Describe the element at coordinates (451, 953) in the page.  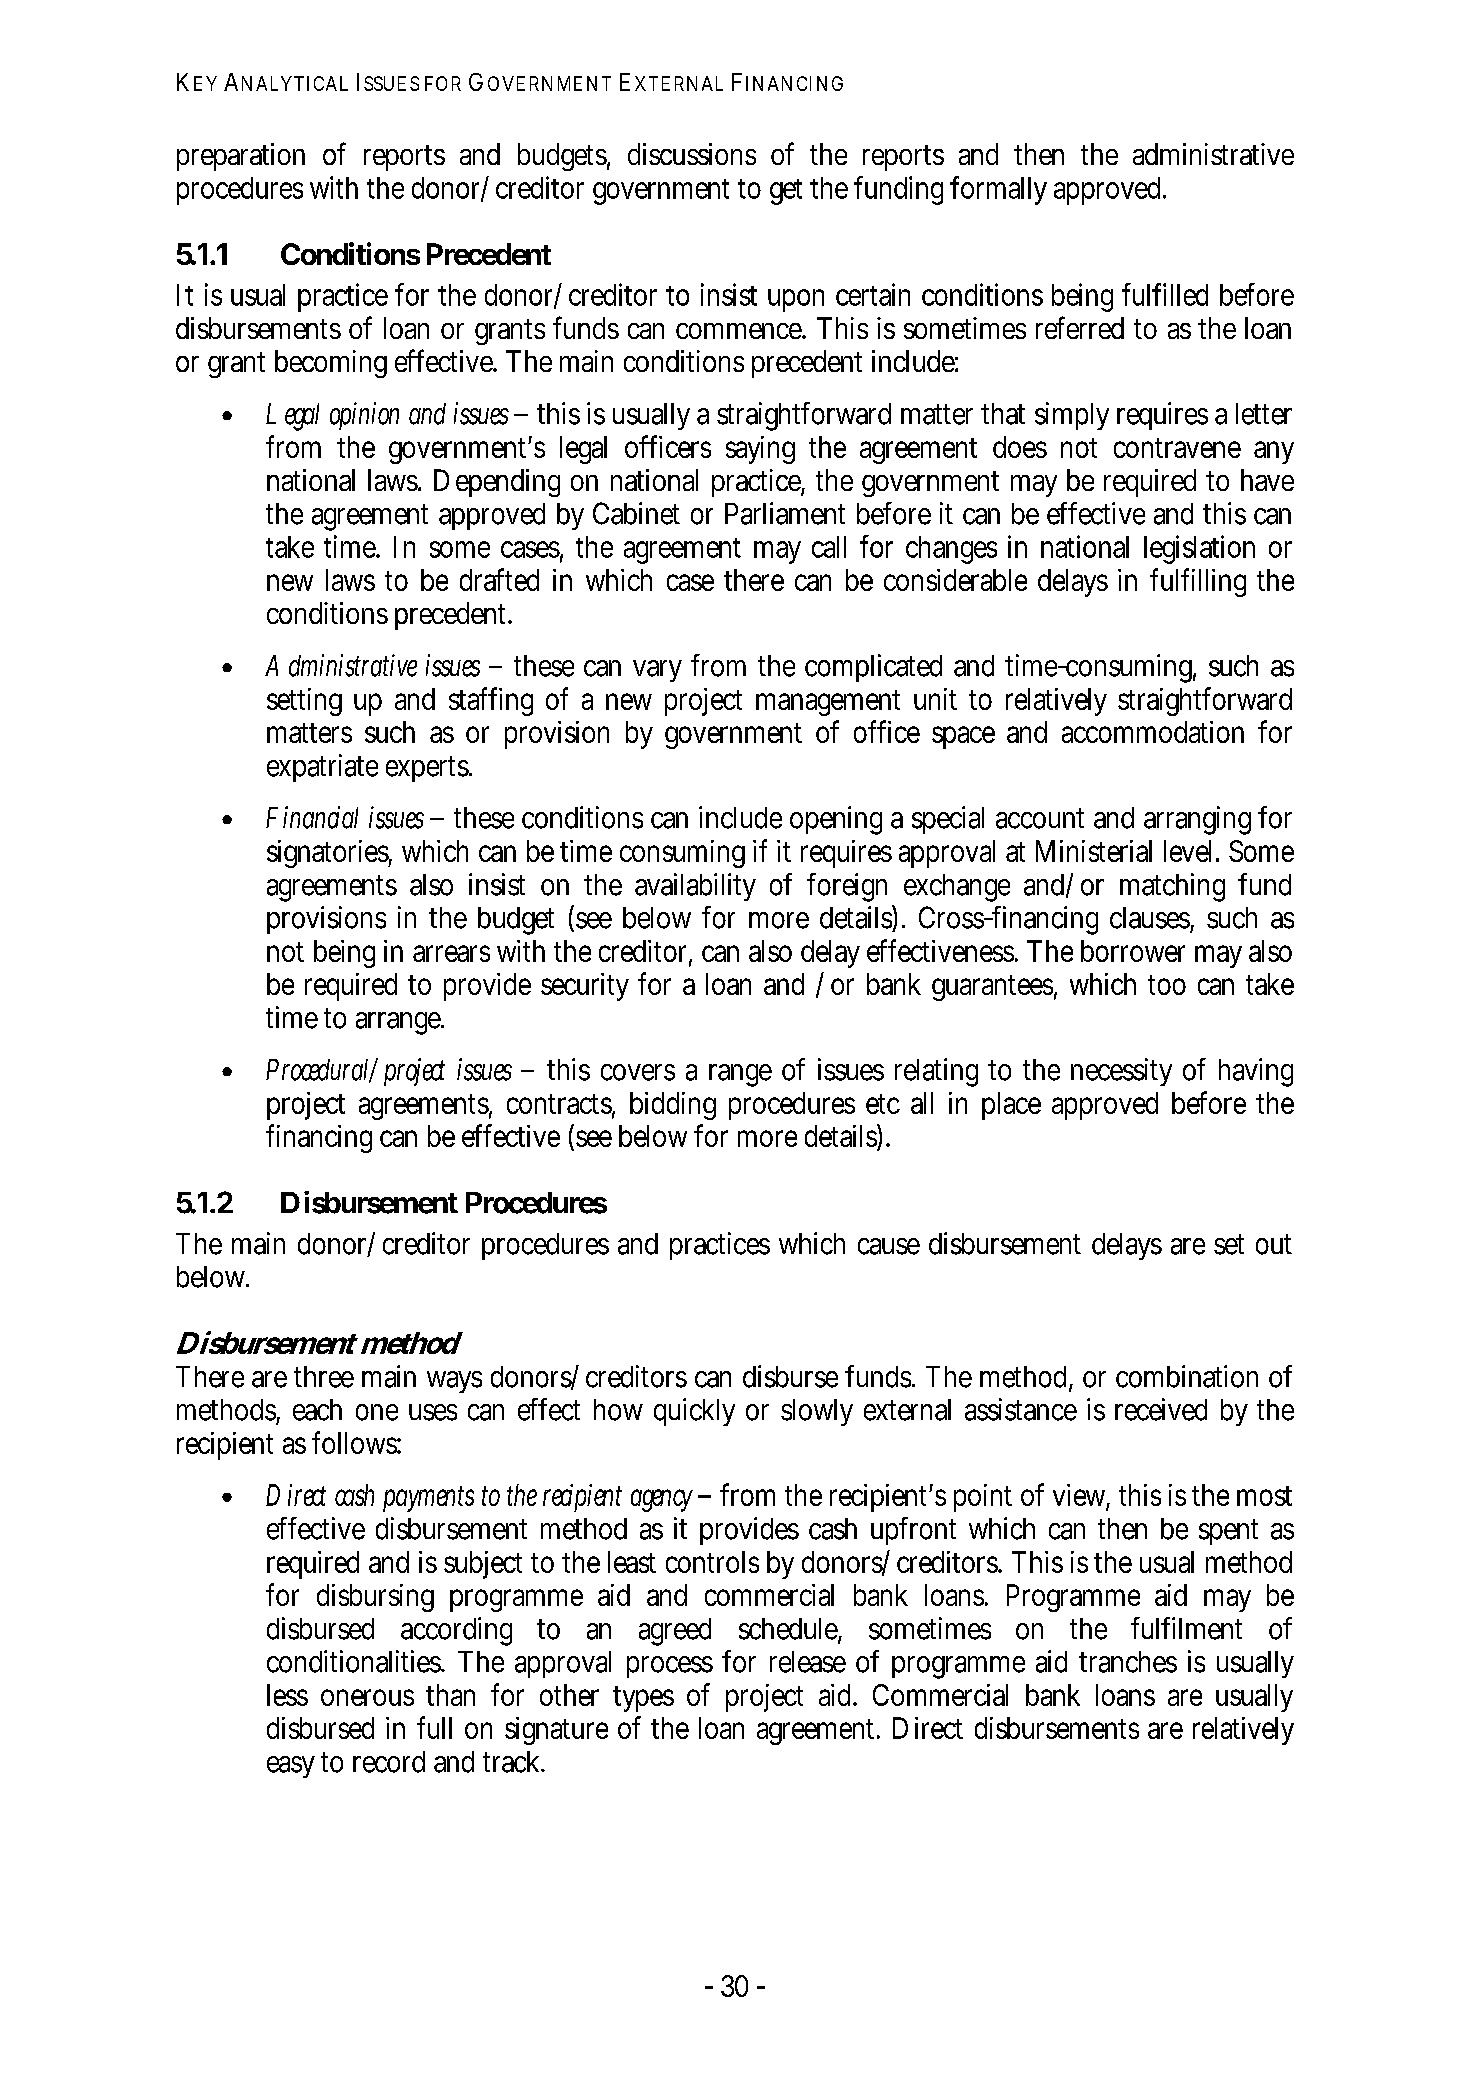
I see `arrears` at that location.
